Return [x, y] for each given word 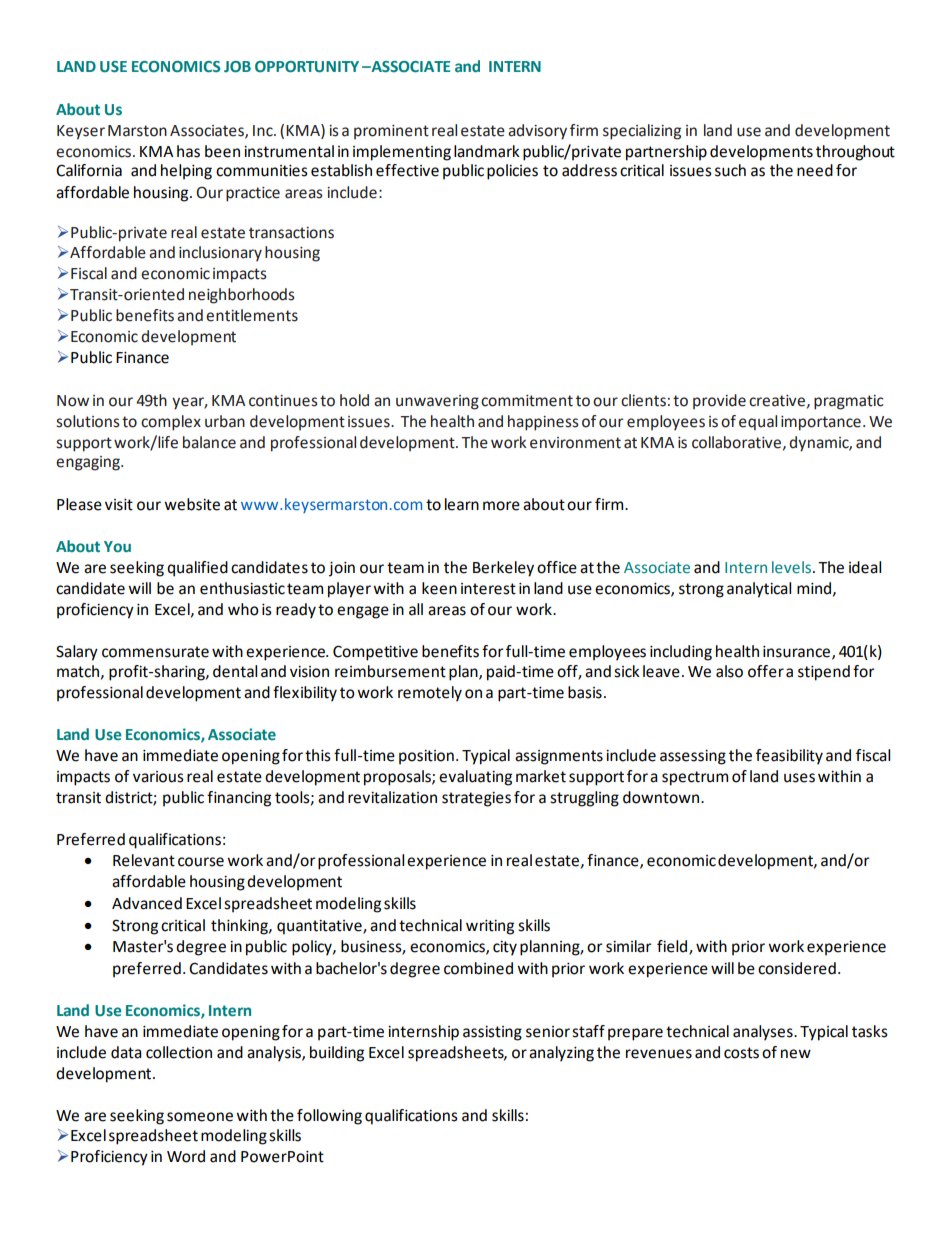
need [815, 170]
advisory [537, 132]
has [188, 151]
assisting [492, 1033]
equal [758, 423]
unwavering [437, 402]
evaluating [475, 778]
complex [171, 423]
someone [200, 1117]
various [158, 777]
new [796, 1054]
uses [799, 778]
